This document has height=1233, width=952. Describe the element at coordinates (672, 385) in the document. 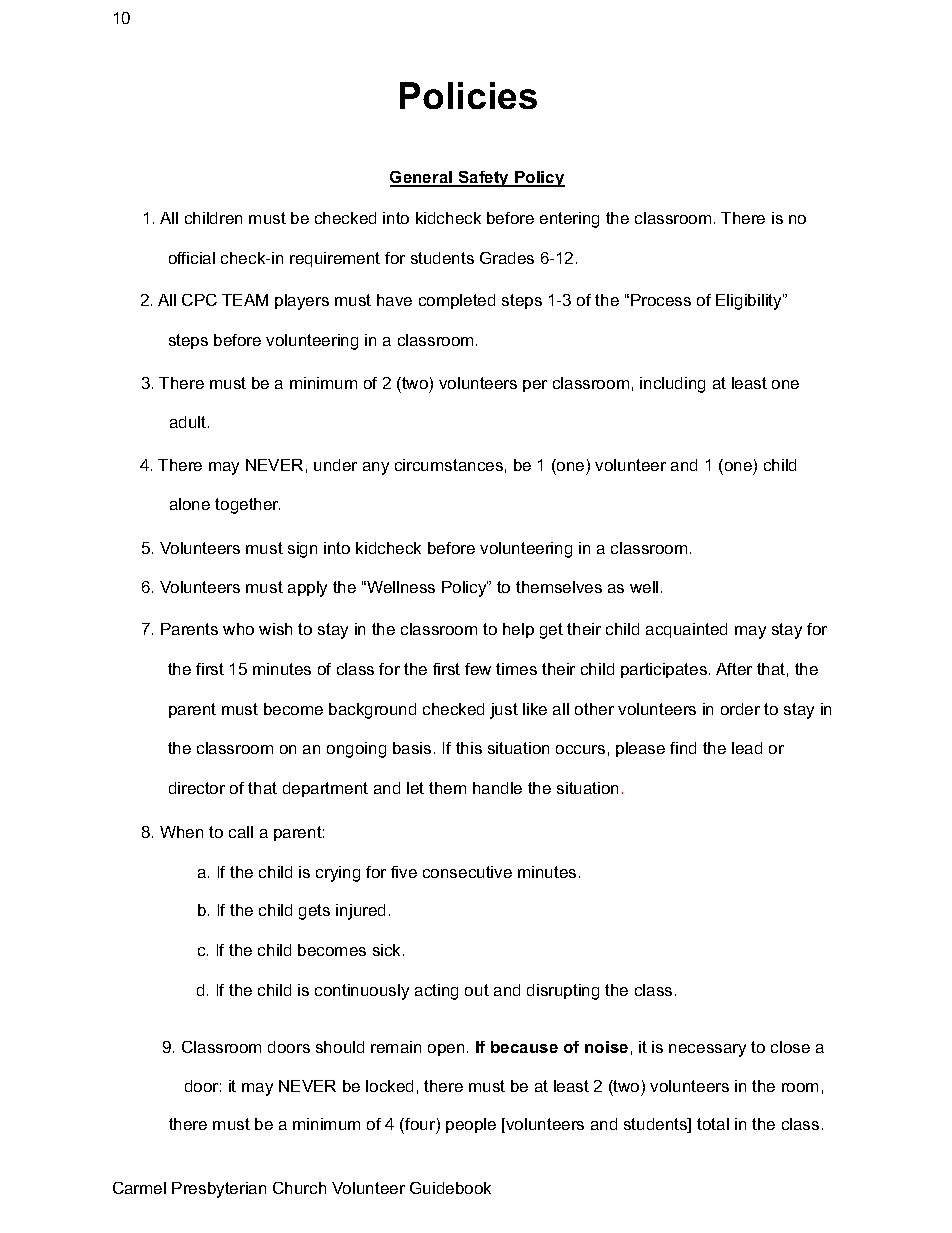

I see `including` at that location.
